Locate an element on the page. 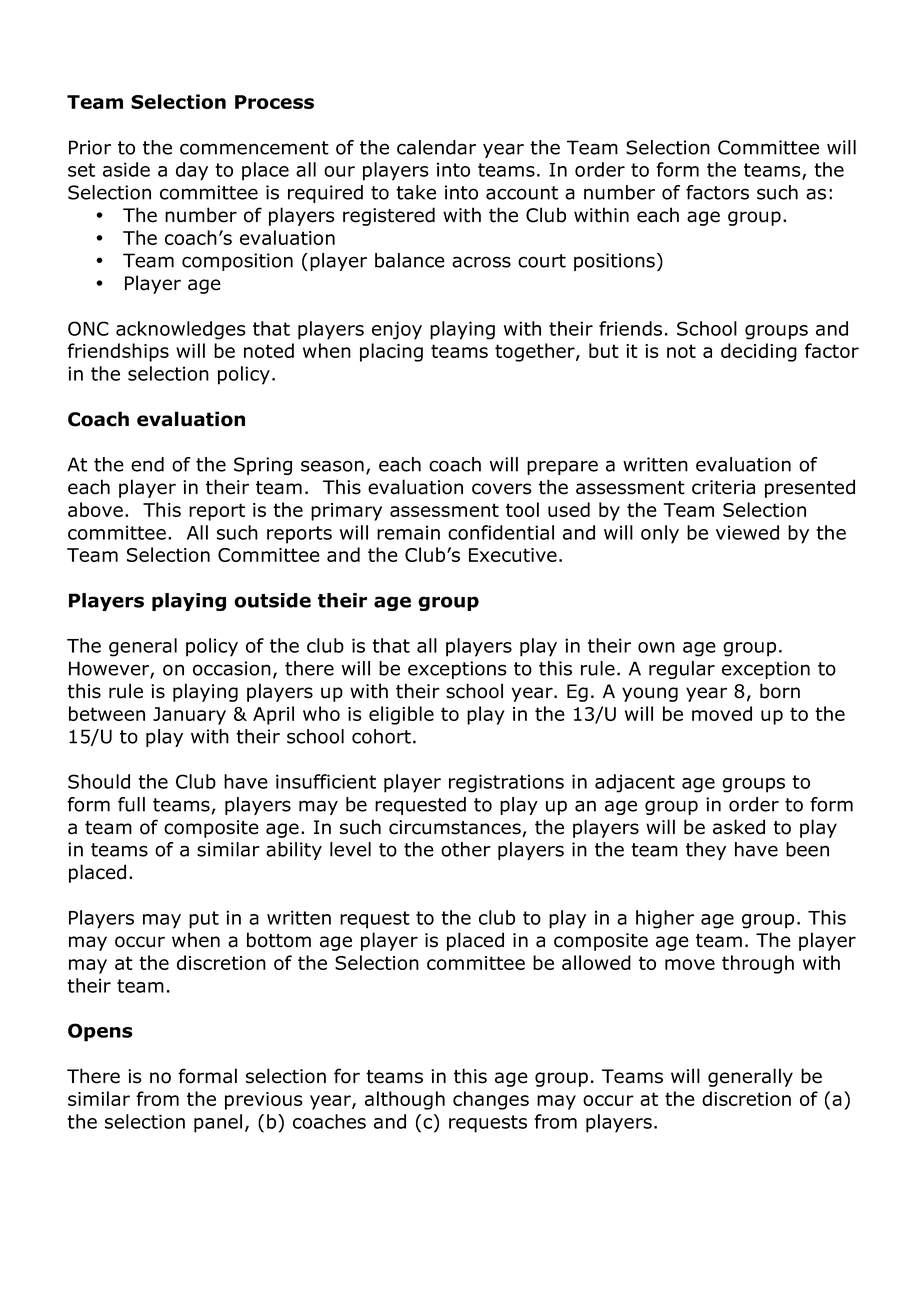  through is located at coordinates (758, 964).
